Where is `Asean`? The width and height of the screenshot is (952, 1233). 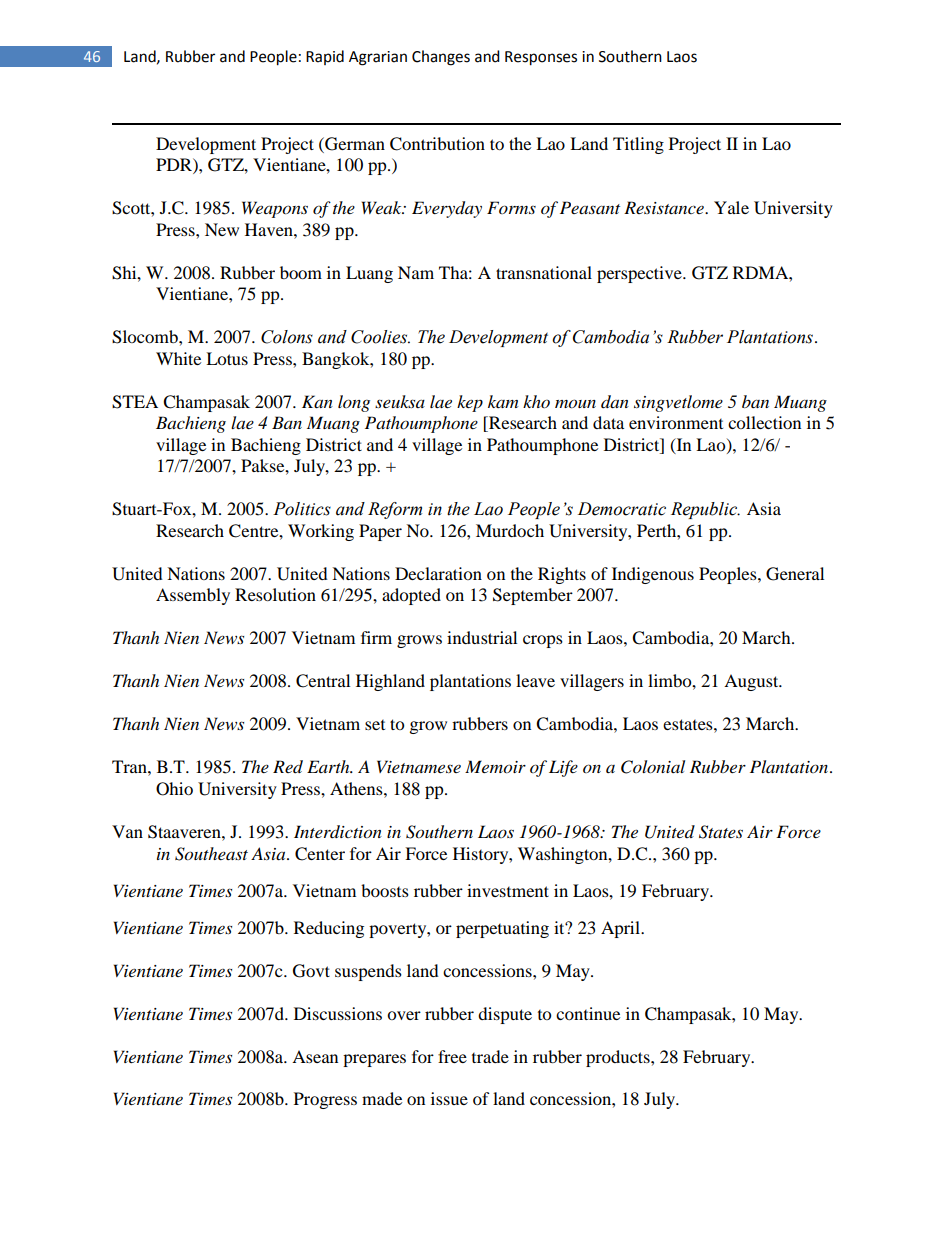
Asean is located at coordinates (315, 1056).
